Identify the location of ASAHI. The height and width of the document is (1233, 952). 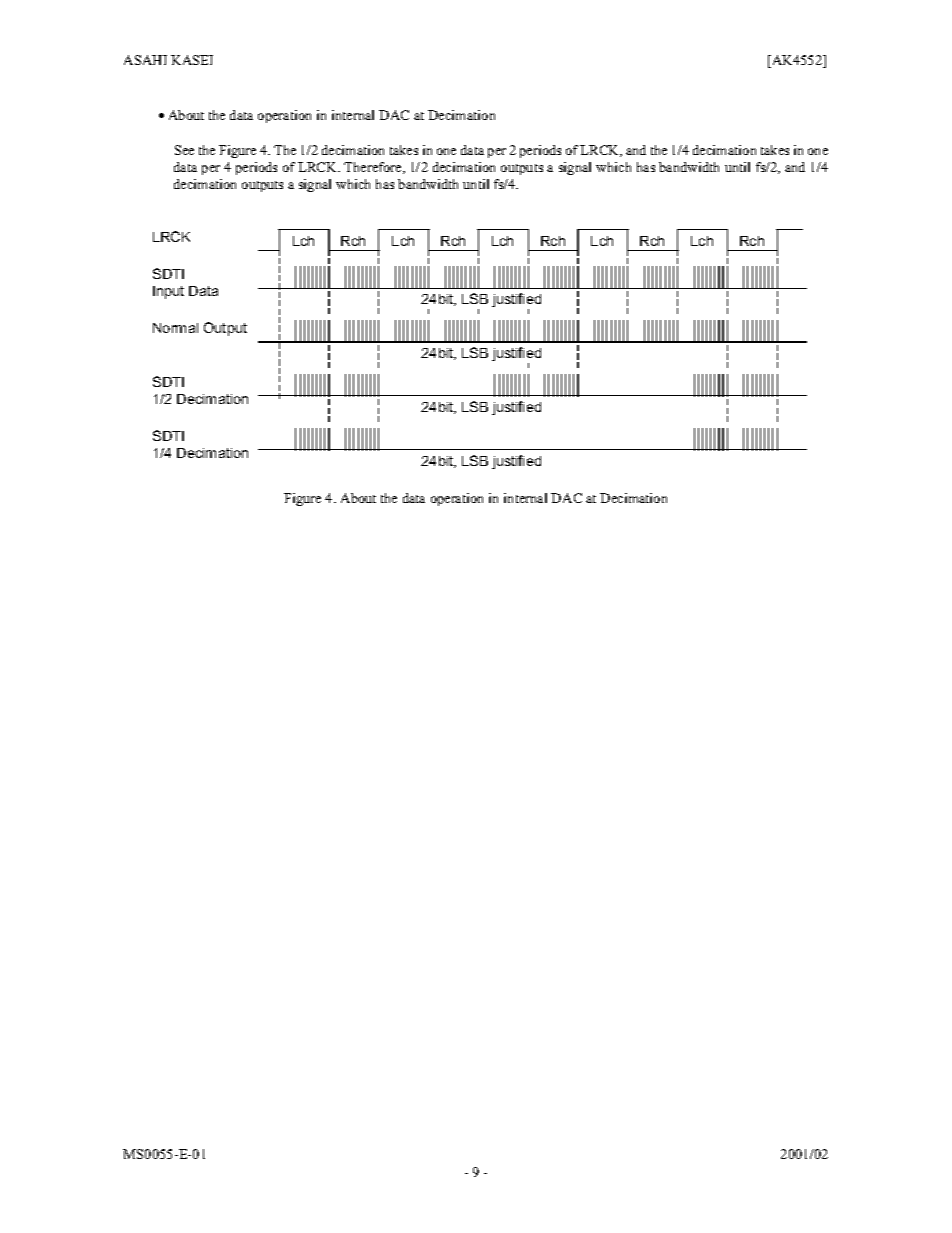
(145, 60).
